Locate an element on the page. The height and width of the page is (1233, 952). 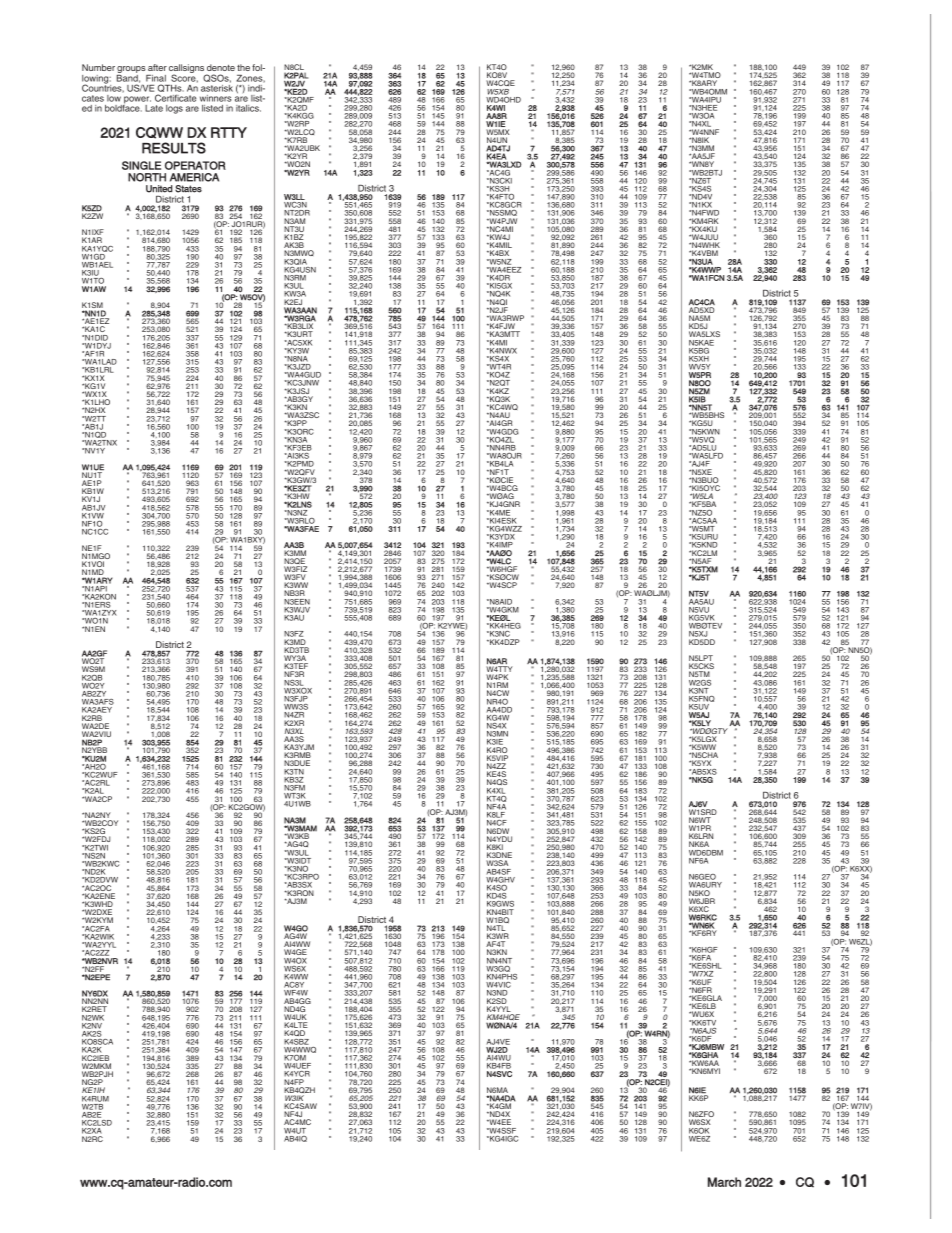
RESULTS is located at coordinates (174, 148).
